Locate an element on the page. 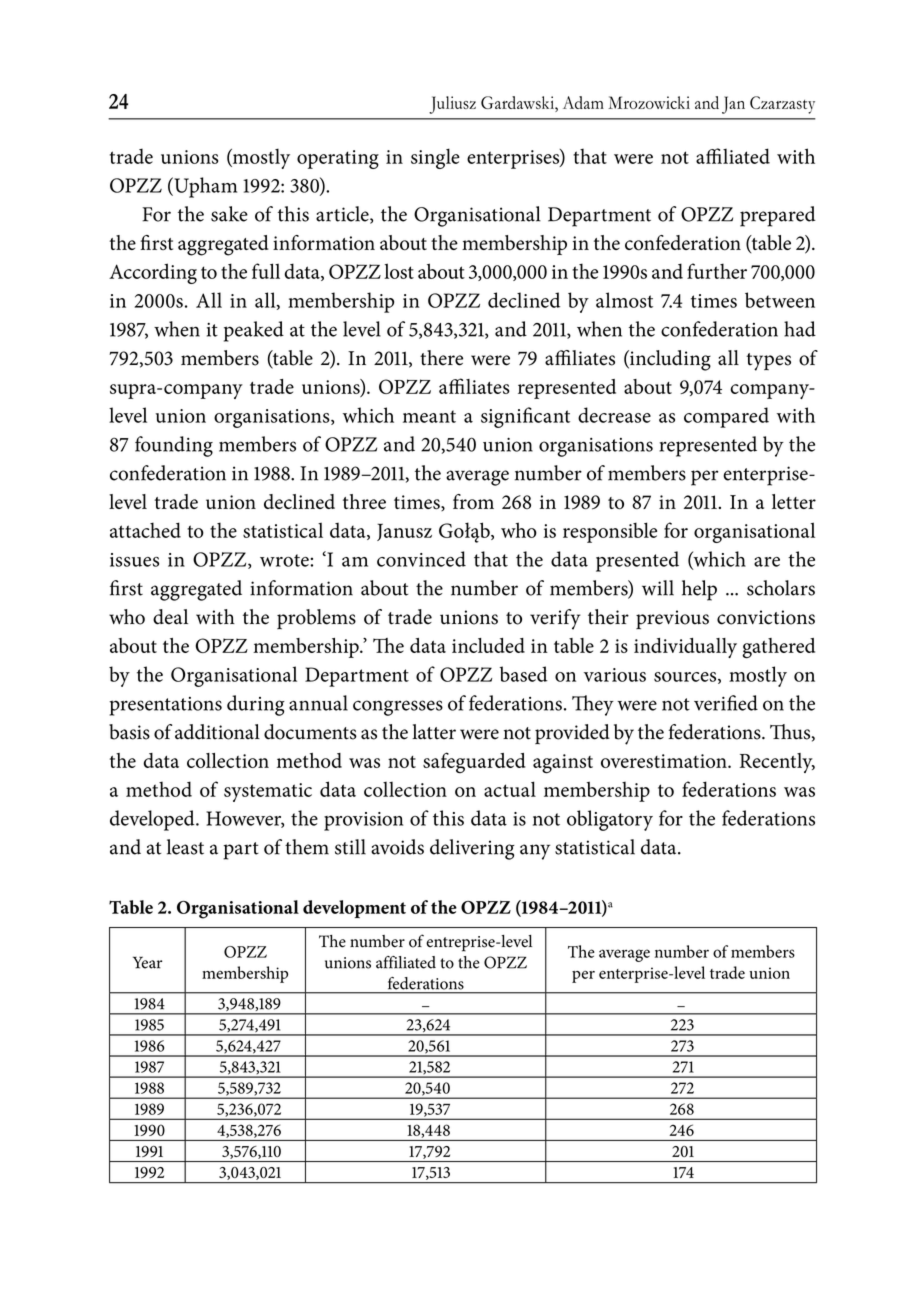  types is located at coordinates (768, 362).
